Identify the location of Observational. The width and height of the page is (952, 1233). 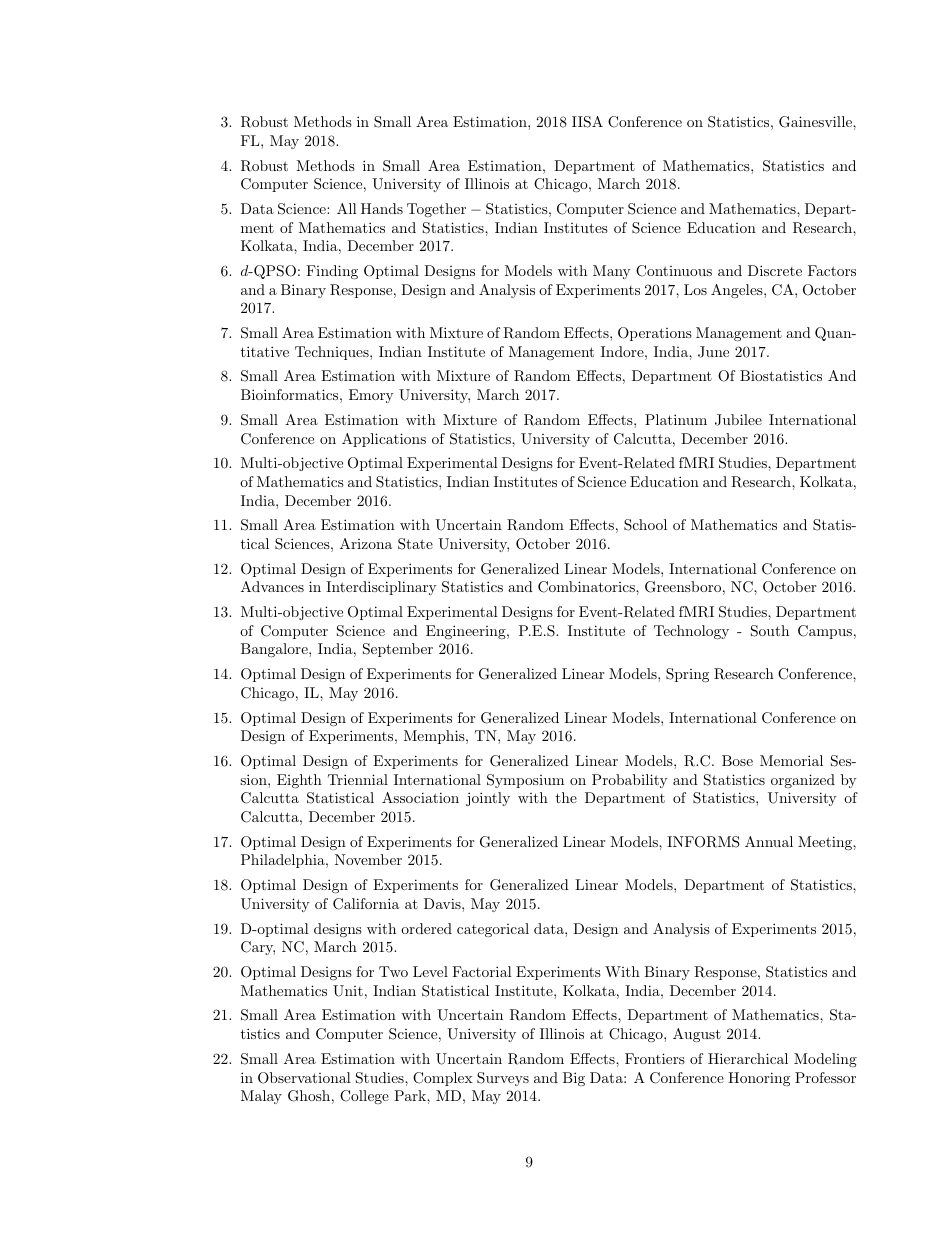
(304, 1078).
